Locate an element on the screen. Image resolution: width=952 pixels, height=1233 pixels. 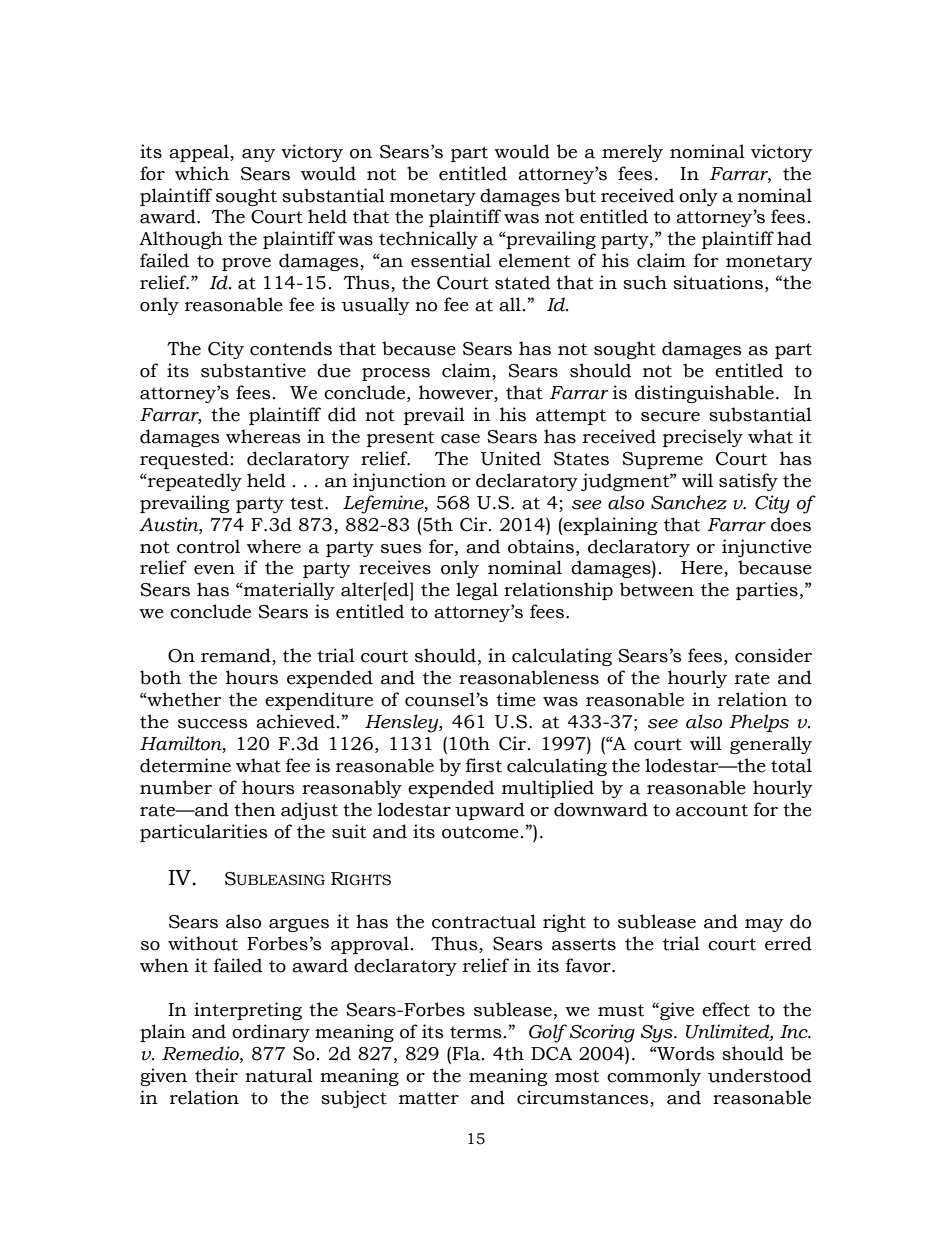
their is located at coordinates (216, 1075).
